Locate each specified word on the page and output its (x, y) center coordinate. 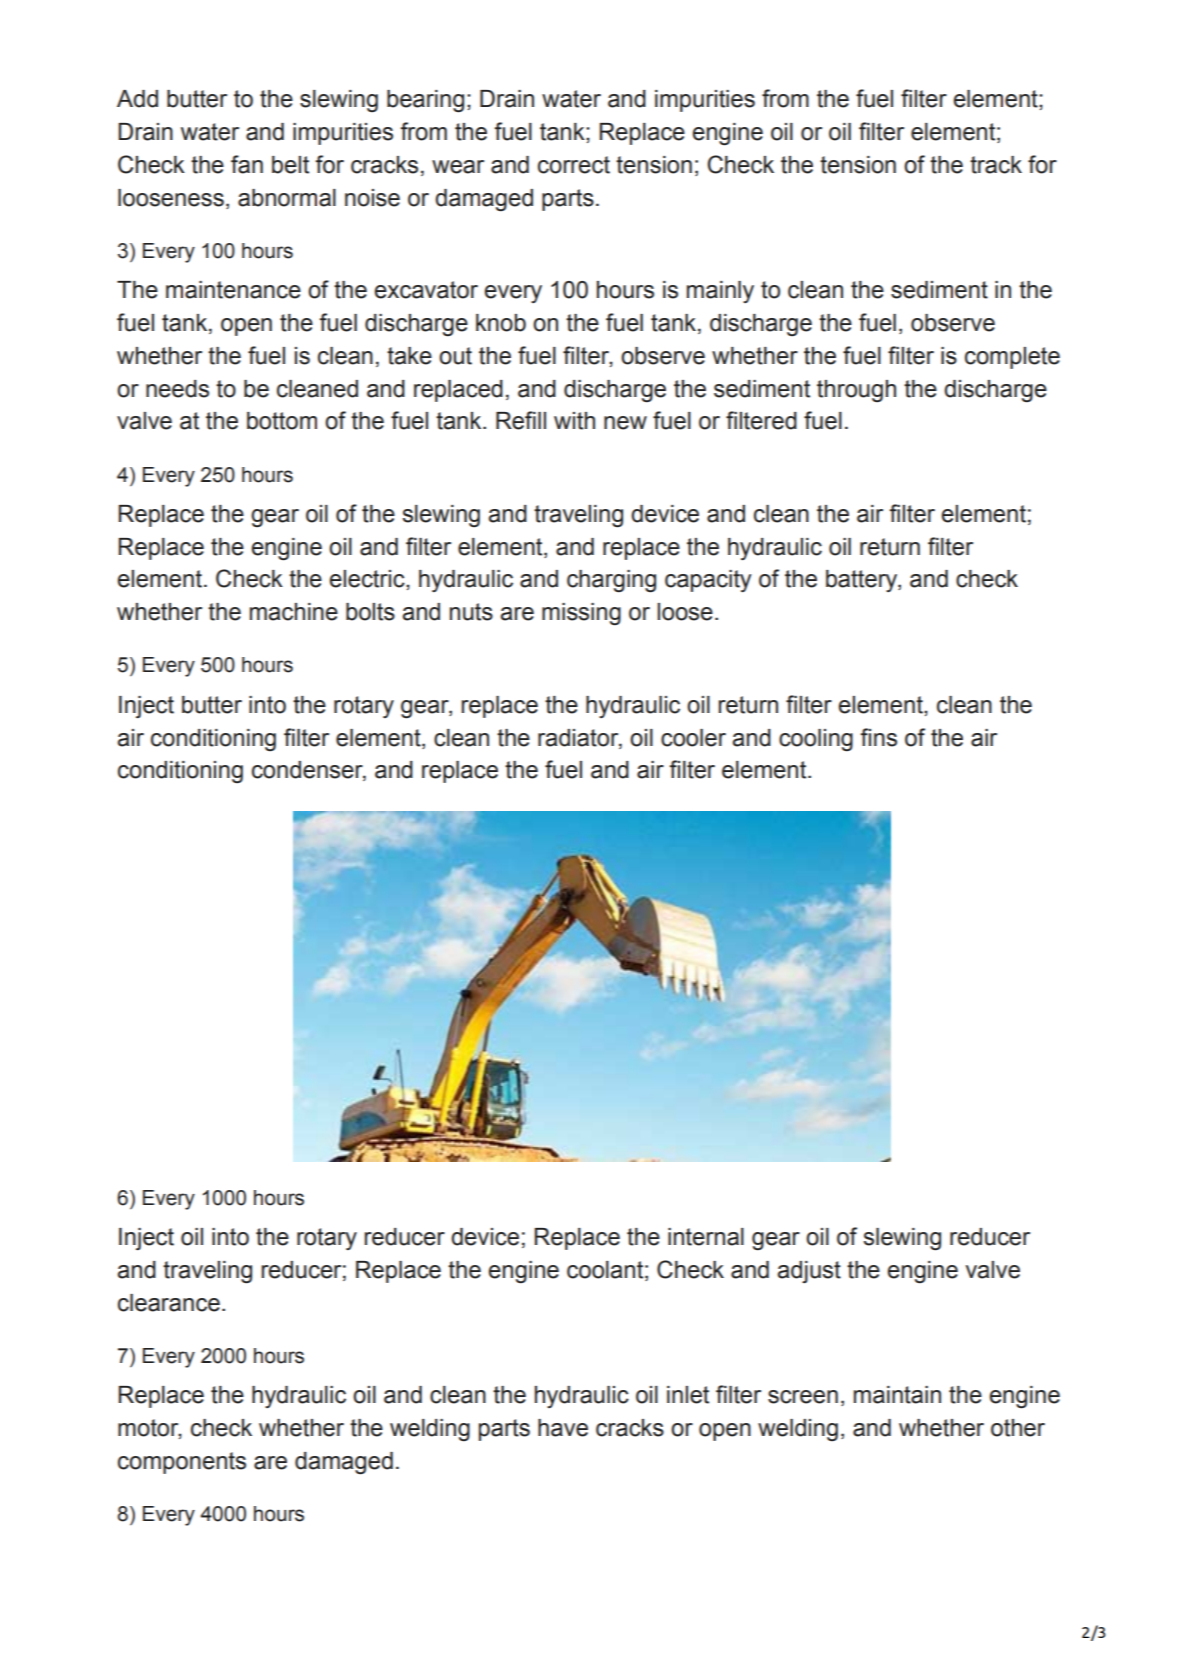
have (563, 1428)
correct (574, 165)
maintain (897, 1395)
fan (247, 164)
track (996, 165)
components (182, 1463)
